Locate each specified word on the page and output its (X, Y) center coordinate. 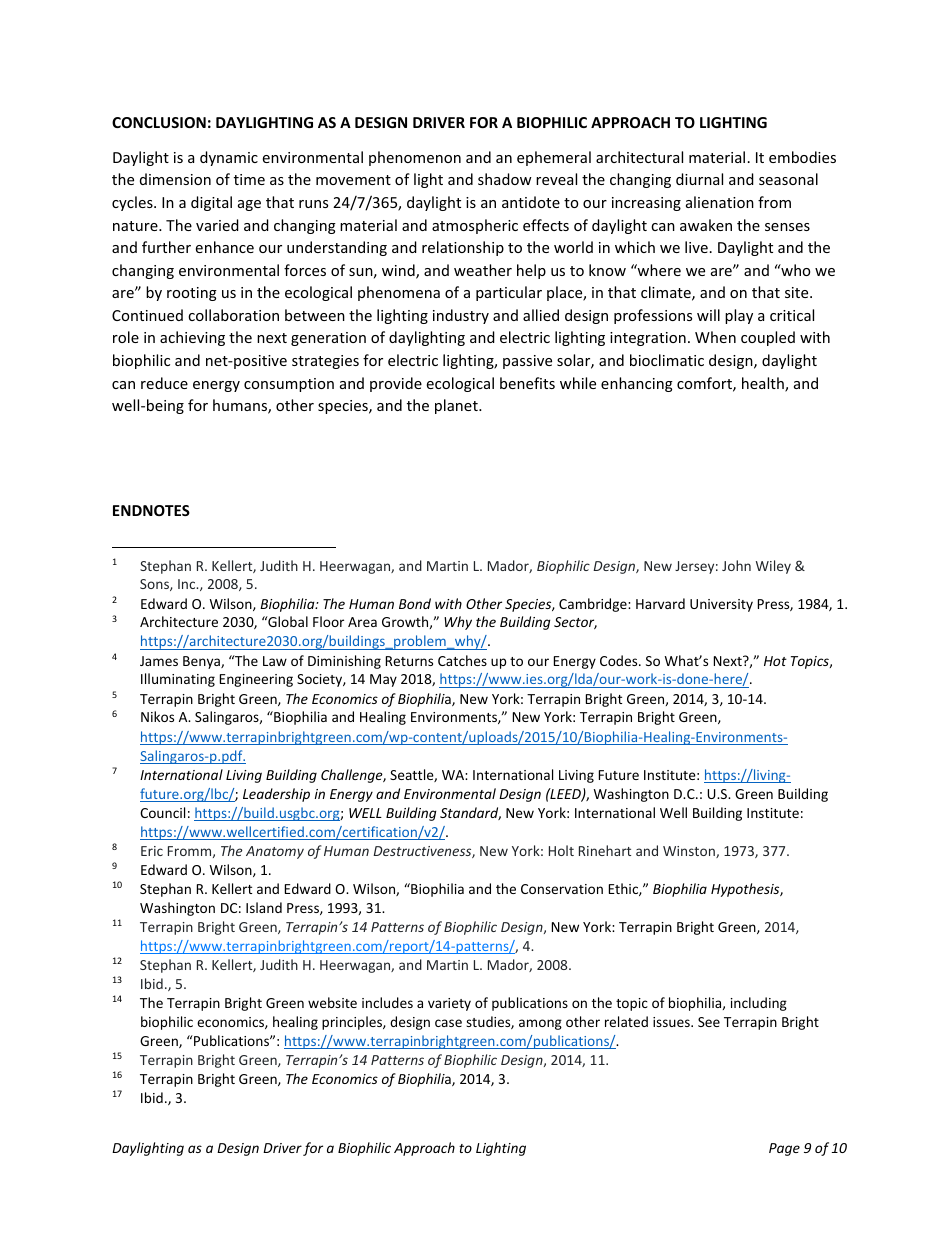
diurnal (699, 179)
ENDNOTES (151, 510)
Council (162, 812)
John (736, 565)
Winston (690, 852)
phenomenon (415, 158)
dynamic (229, 158)
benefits (527, 383)
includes (387, 1002)
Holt (561, 850)
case (448, 1023)
